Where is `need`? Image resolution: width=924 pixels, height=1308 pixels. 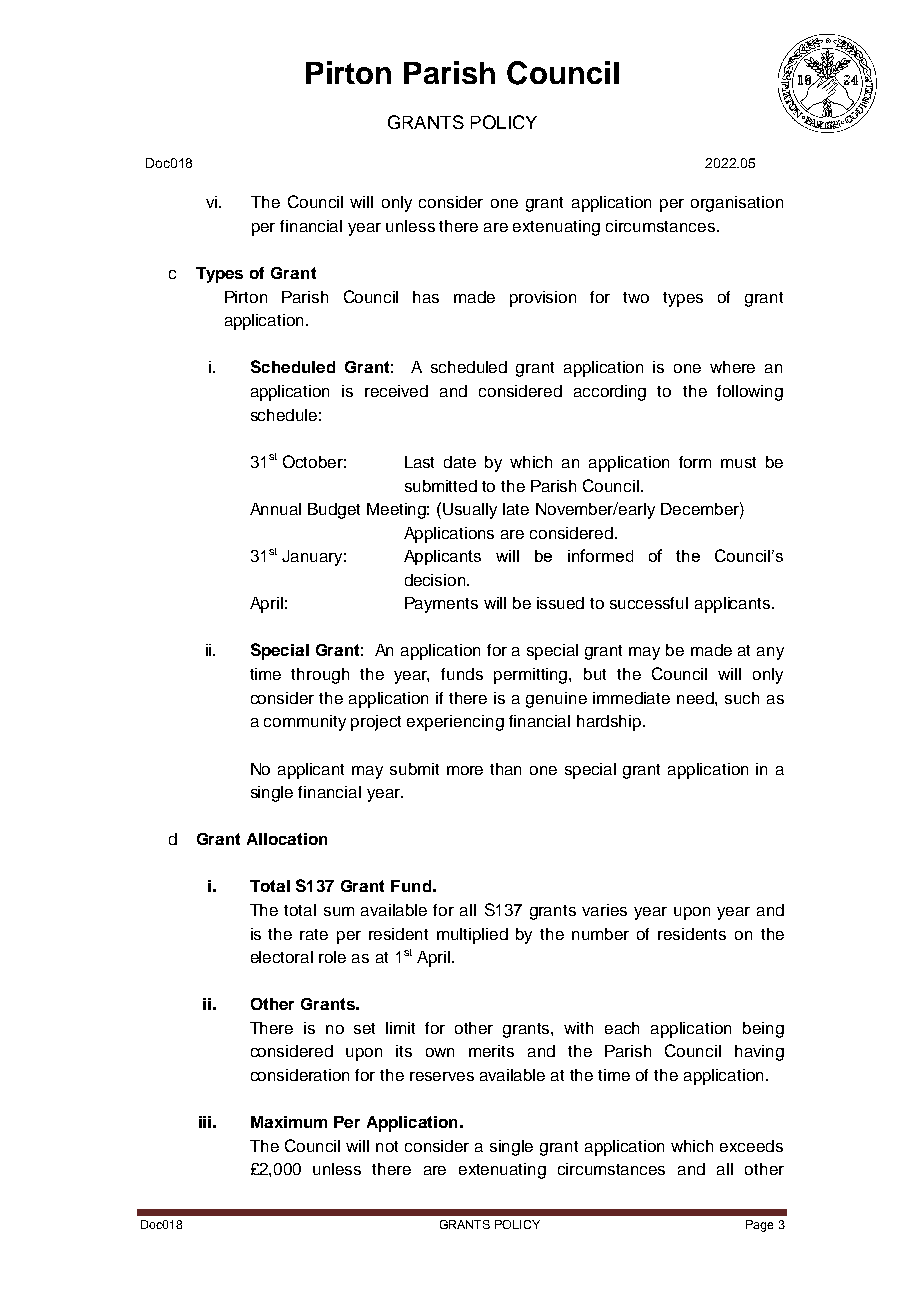 need is located at coordinates (696, 698).
